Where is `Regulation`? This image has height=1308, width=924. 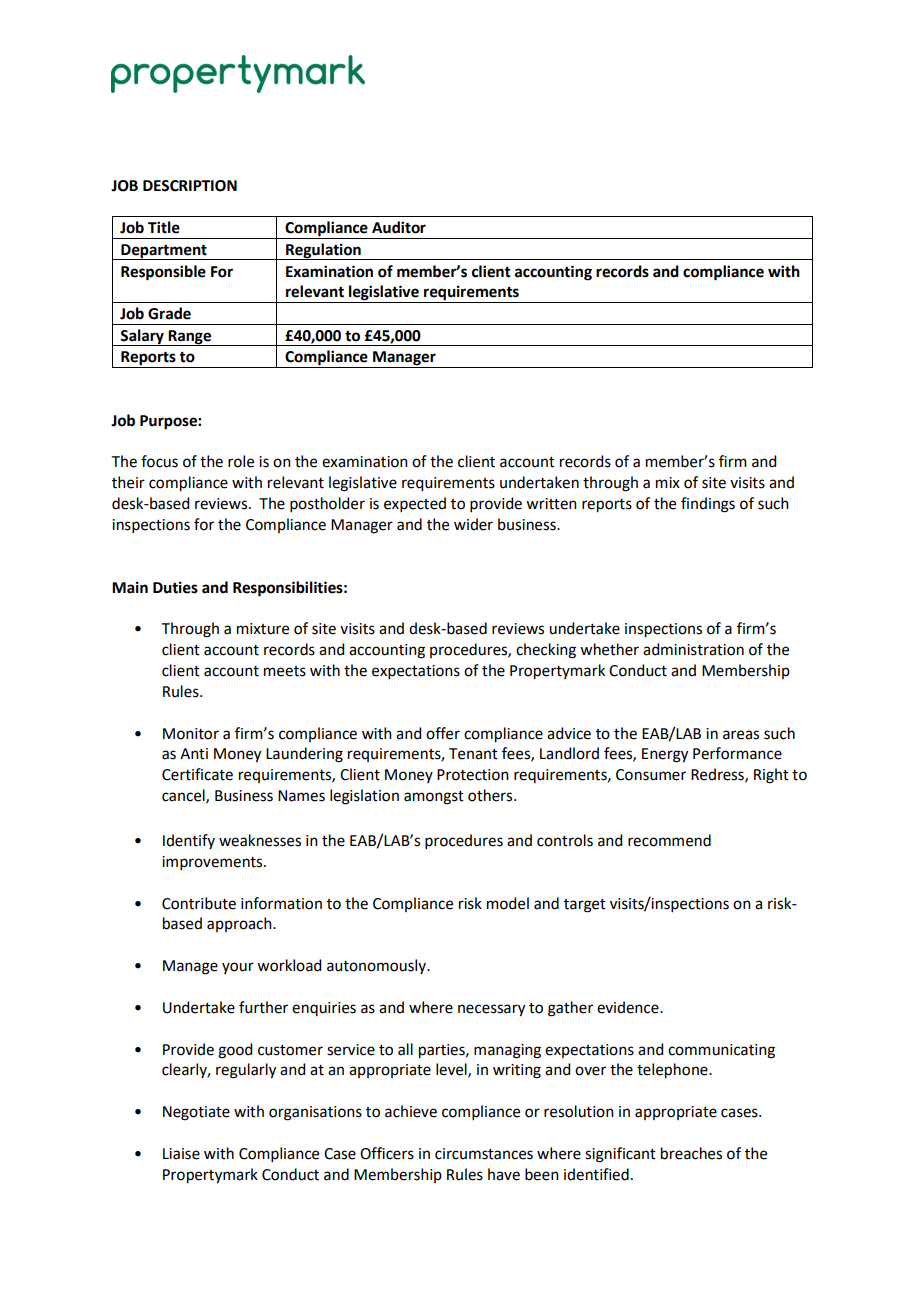 Regulation is located at coordinates (323, 251).
